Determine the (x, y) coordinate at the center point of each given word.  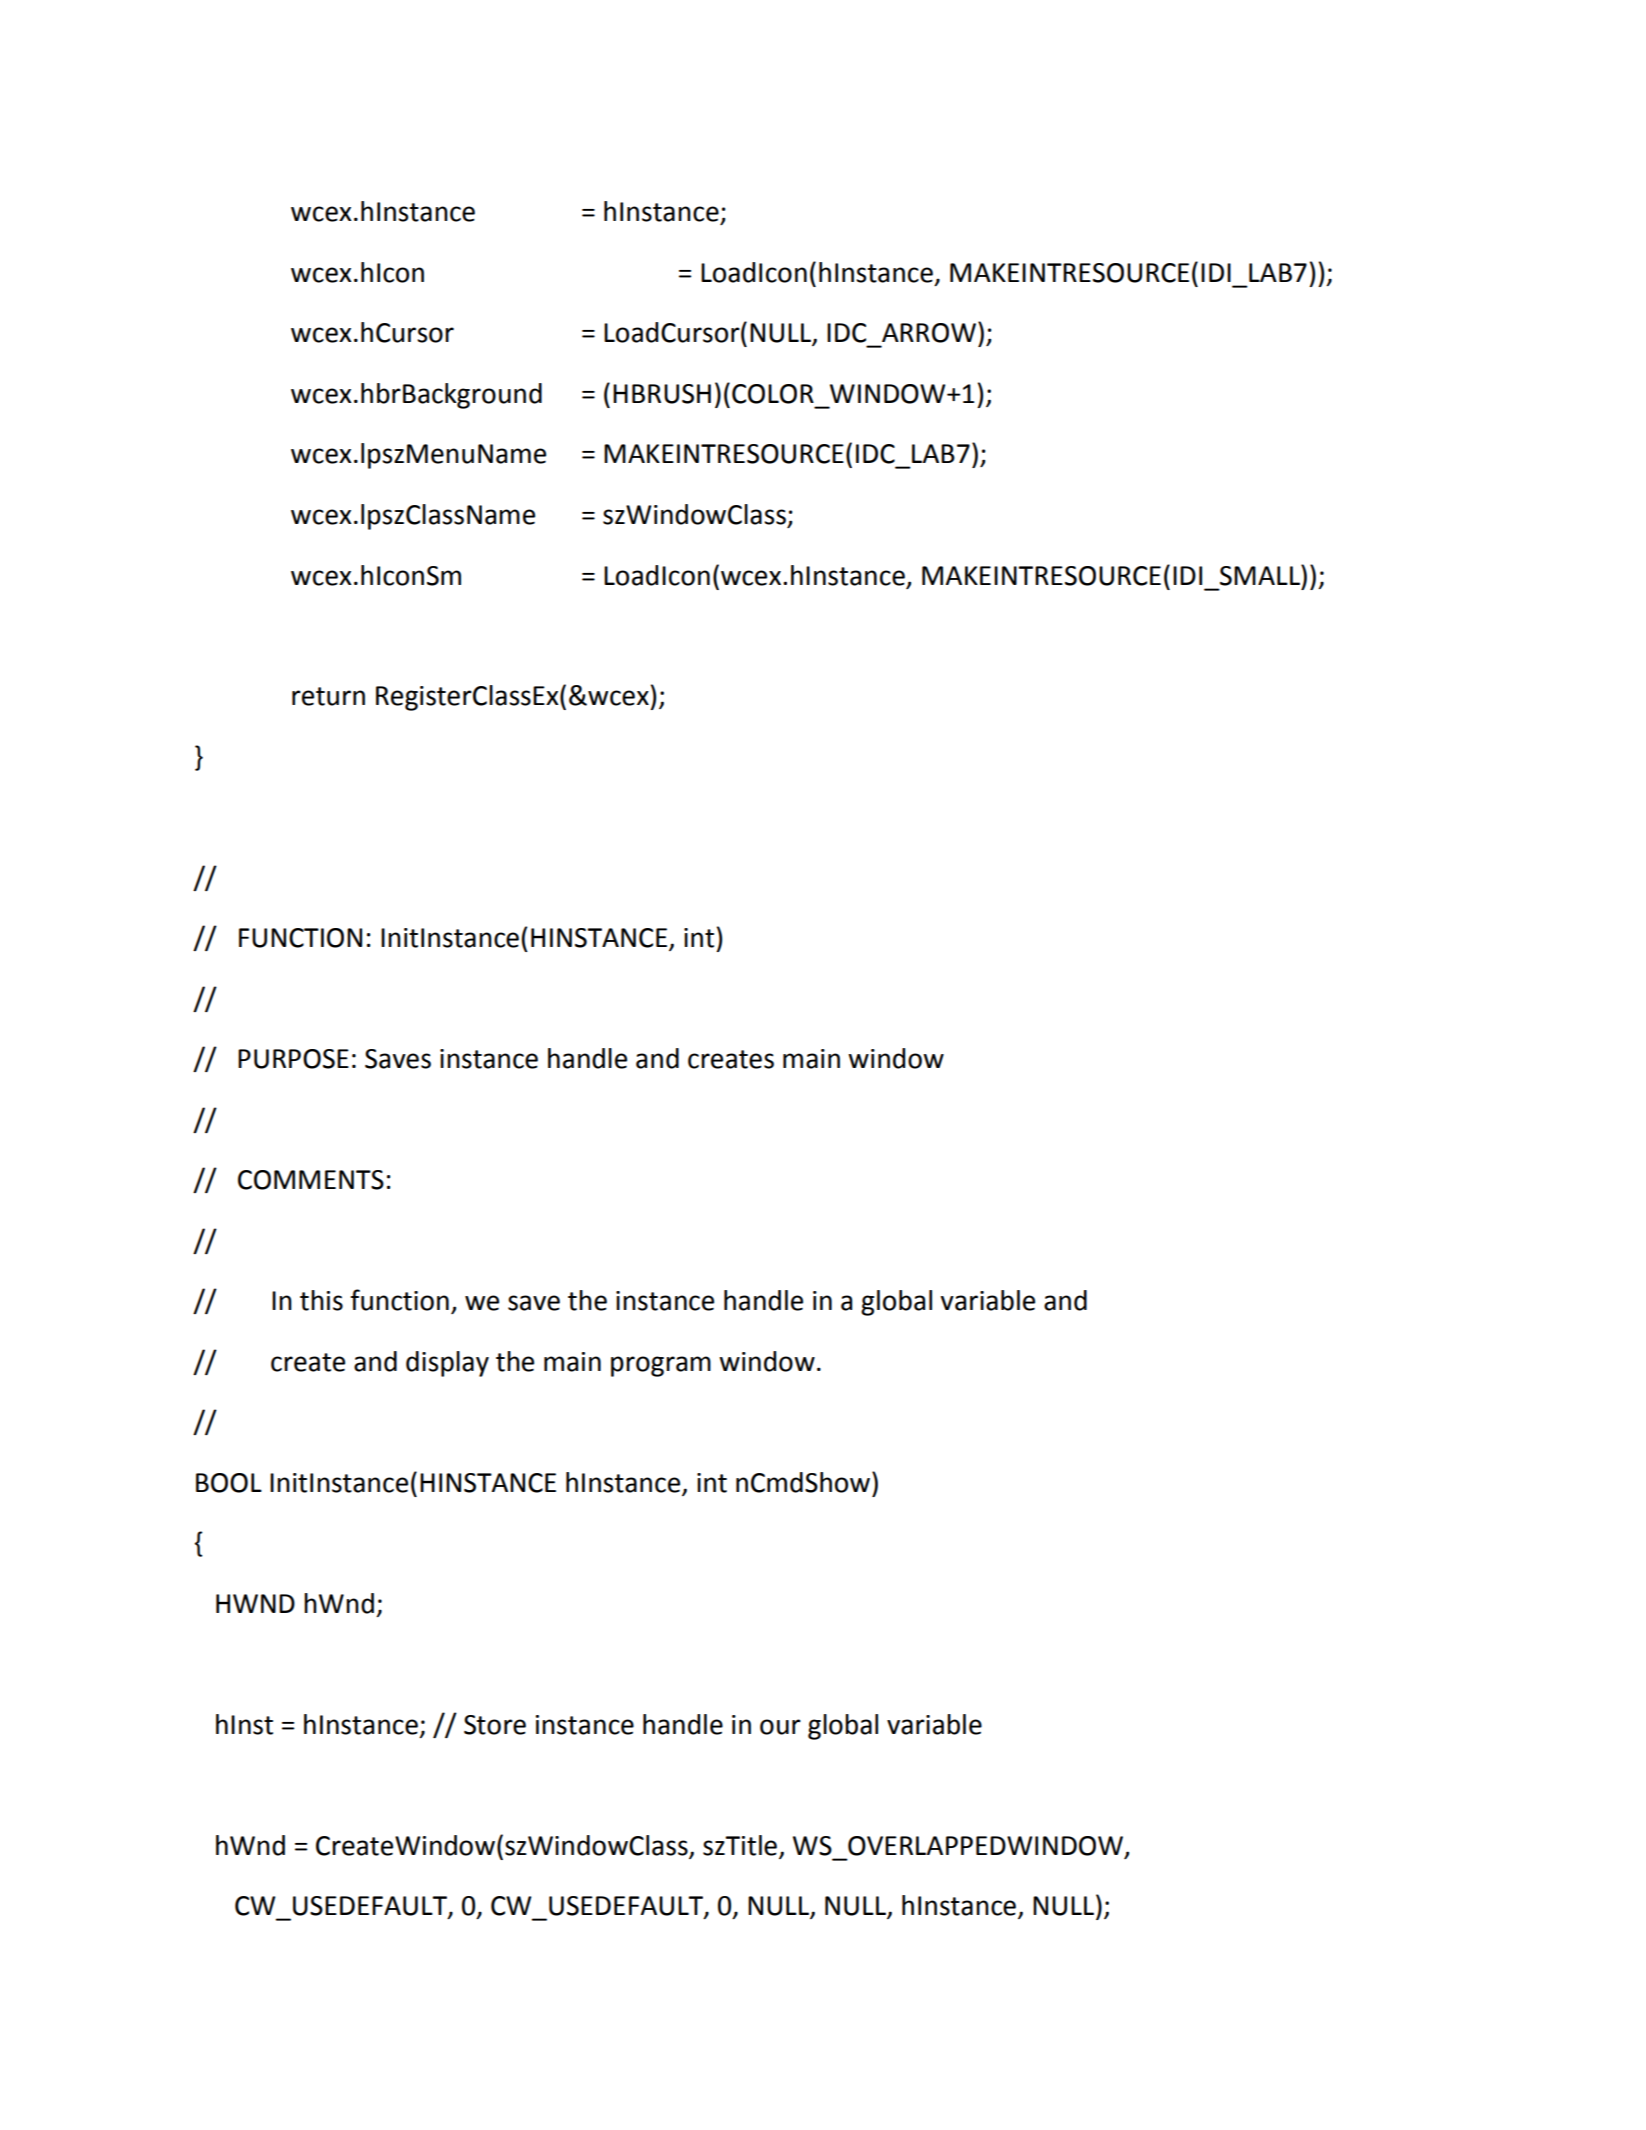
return (328, 696)
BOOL (229, 1483)
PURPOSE (293, 1059)
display (447, 1364)
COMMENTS (311, 1180)
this (321, 1300)
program (661, 1366)
